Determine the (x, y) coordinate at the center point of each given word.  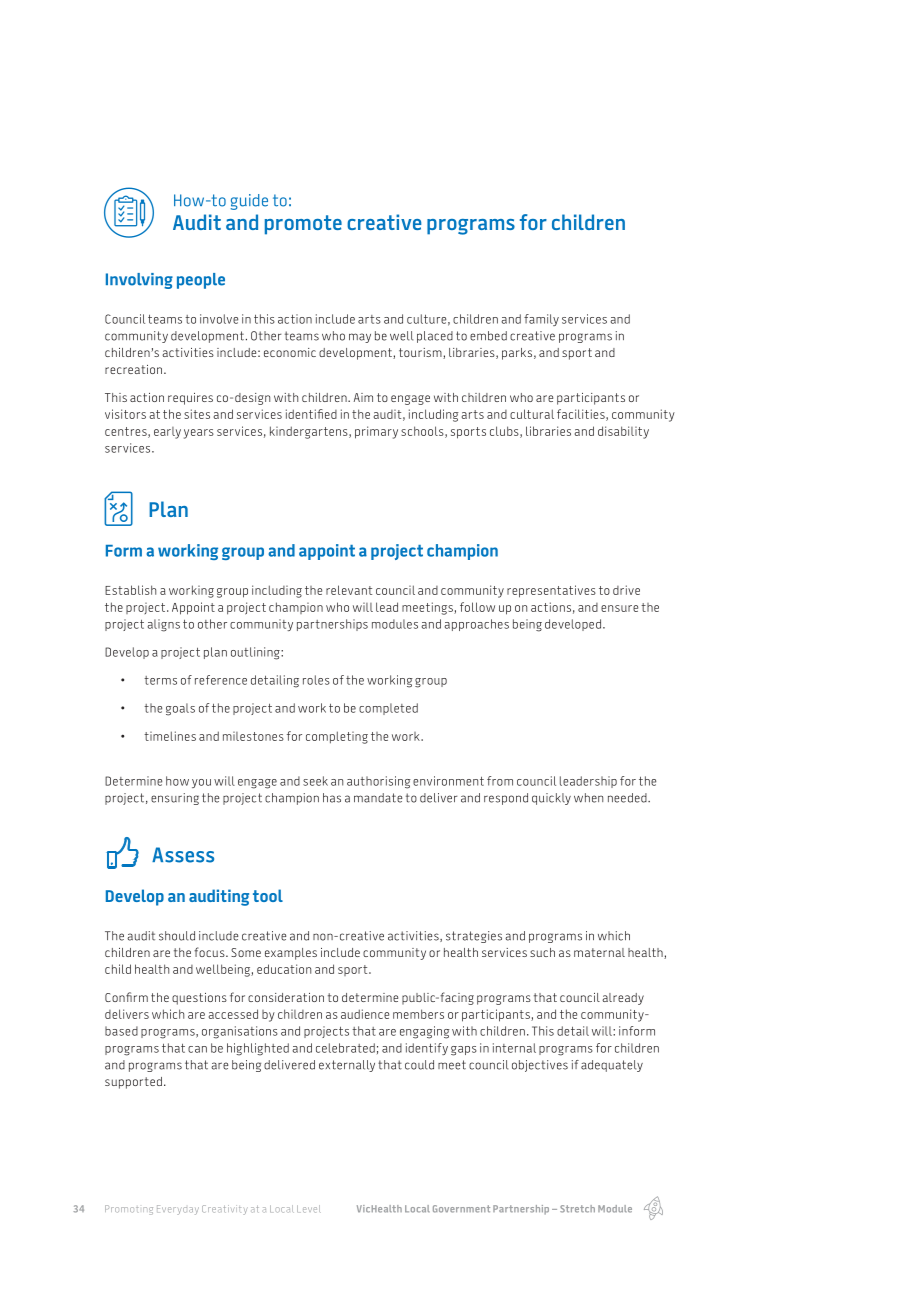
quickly (551, 799)
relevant (349, 590)
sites (197, 414)
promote (303, 225)
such (542, 952)
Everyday (178, 1210)
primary (376, 432)
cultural (532, 414)
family (541, 320)
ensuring (175, 799)
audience (365, 1014)
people (201, 281)
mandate (378, 798)
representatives (551, 591)
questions (199, 999)
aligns (163, 625)
